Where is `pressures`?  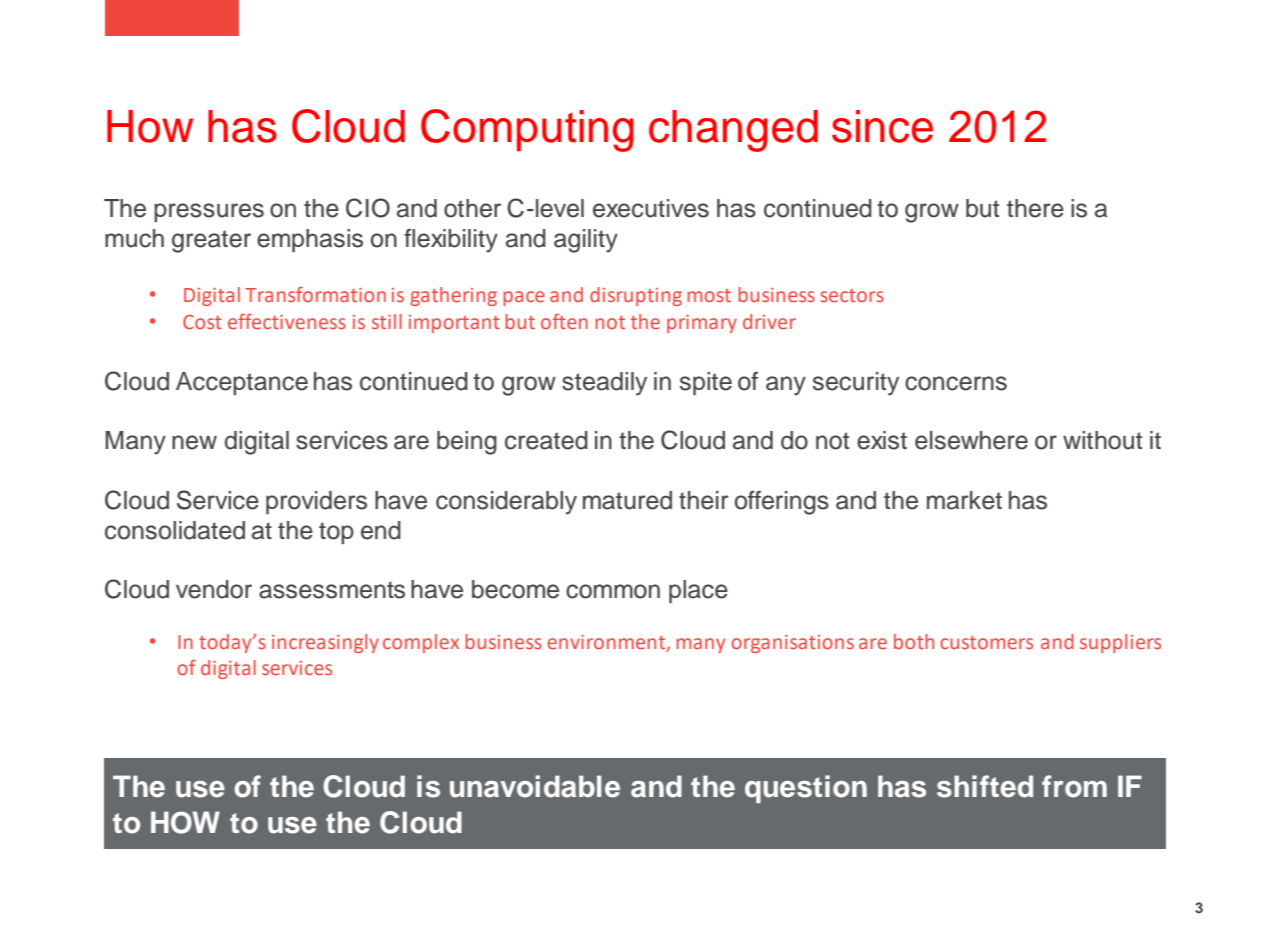
pressures is located at coordinates (209, 212).
